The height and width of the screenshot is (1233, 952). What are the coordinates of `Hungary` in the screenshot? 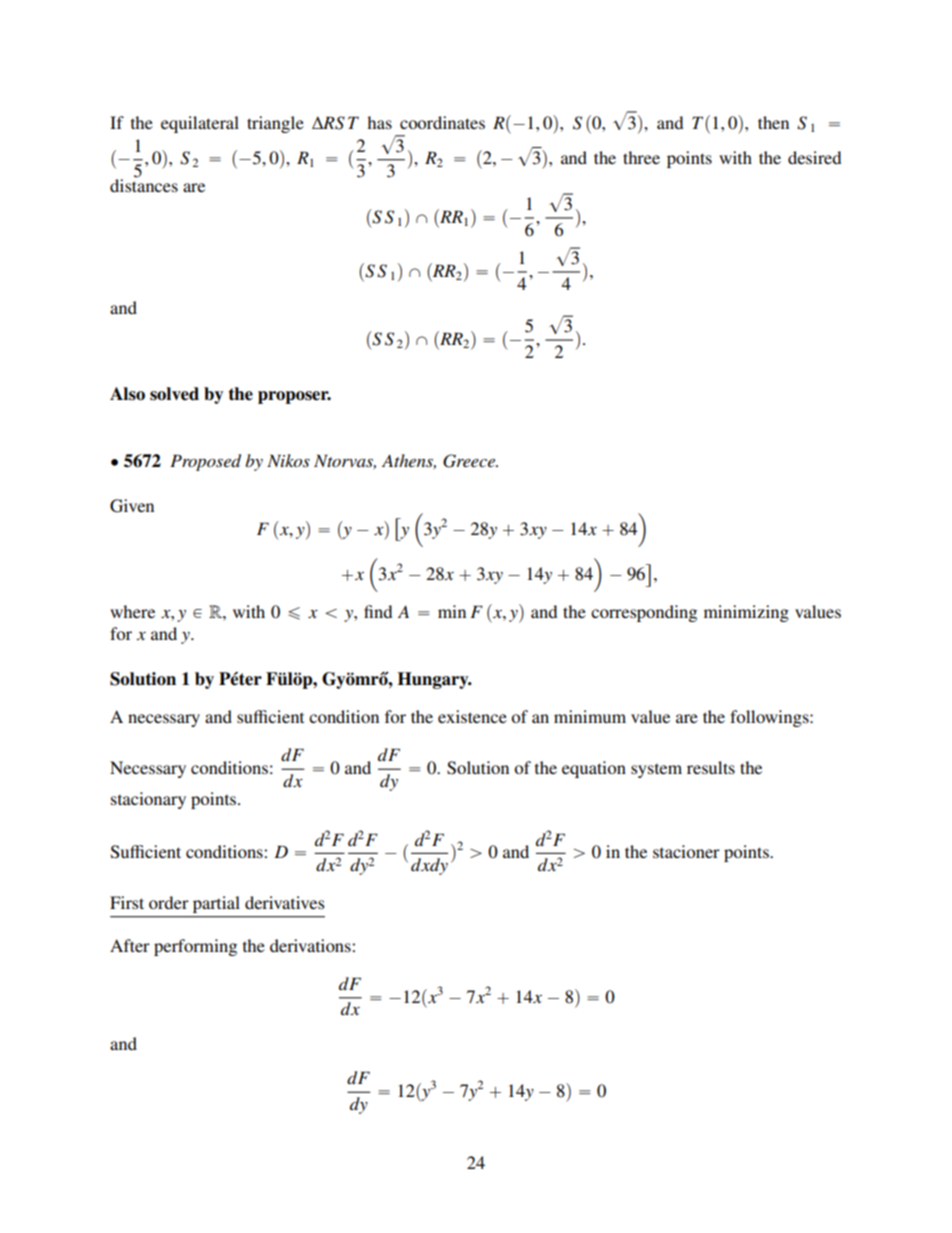 It's located at (434, 680).
